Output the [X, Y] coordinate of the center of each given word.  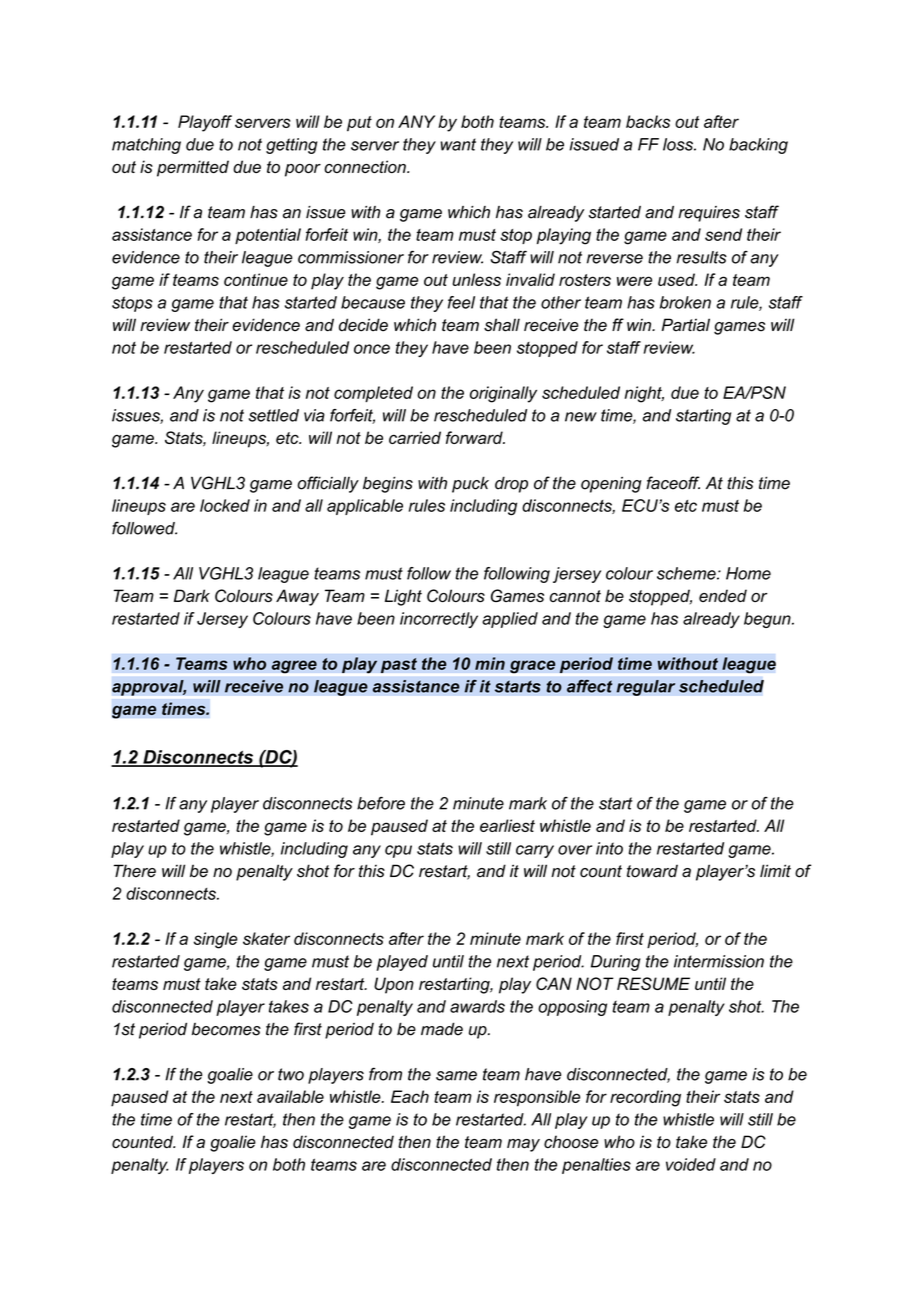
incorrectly [439, 620]
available [290, 1096]
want [458, 144]
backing [758, 146]
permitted [193, 168]
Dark [192, 595]
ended [723, 595]
